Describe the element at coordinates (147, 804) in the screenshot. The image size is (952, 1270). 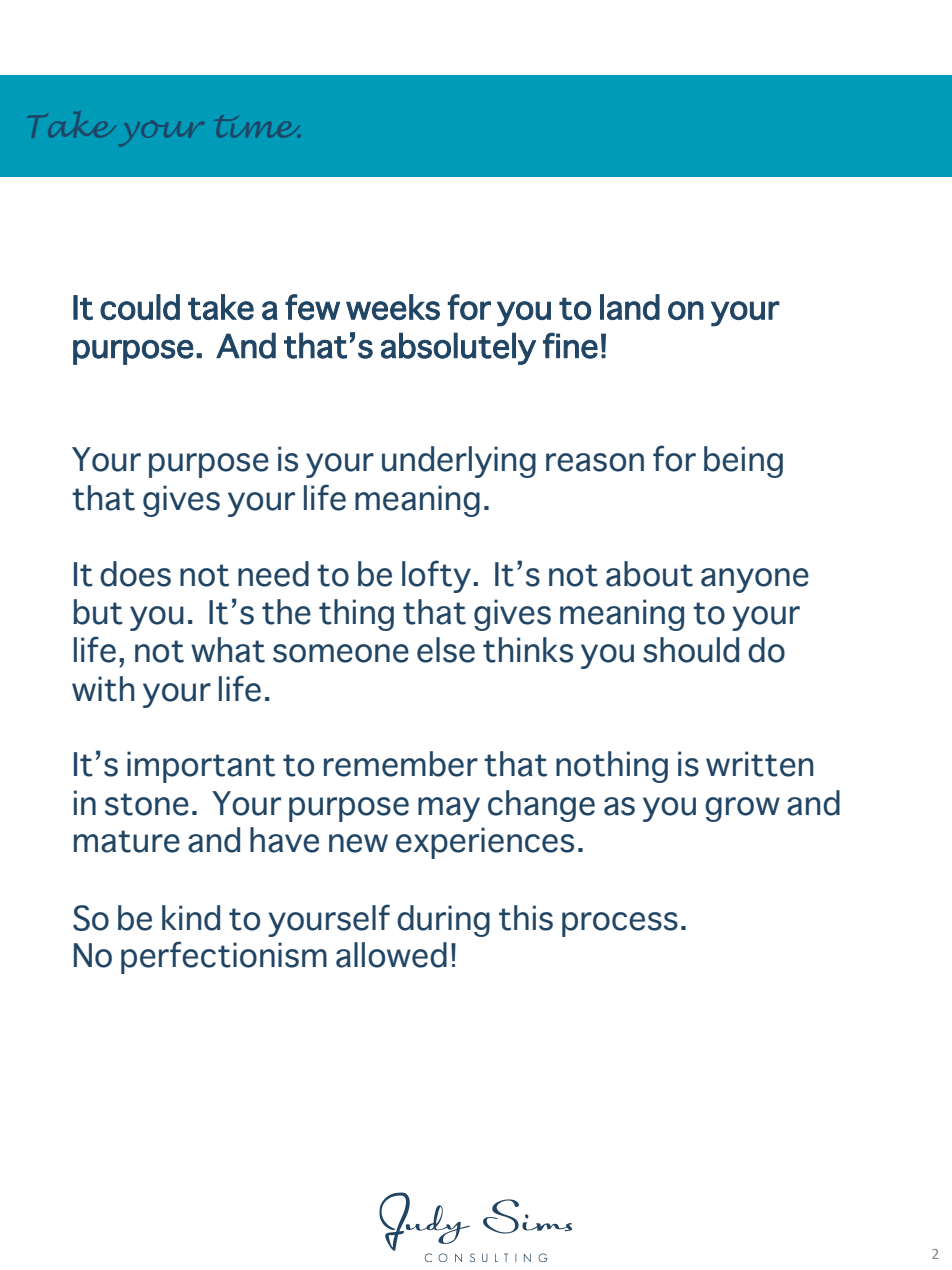
I see `stone` at that location.
